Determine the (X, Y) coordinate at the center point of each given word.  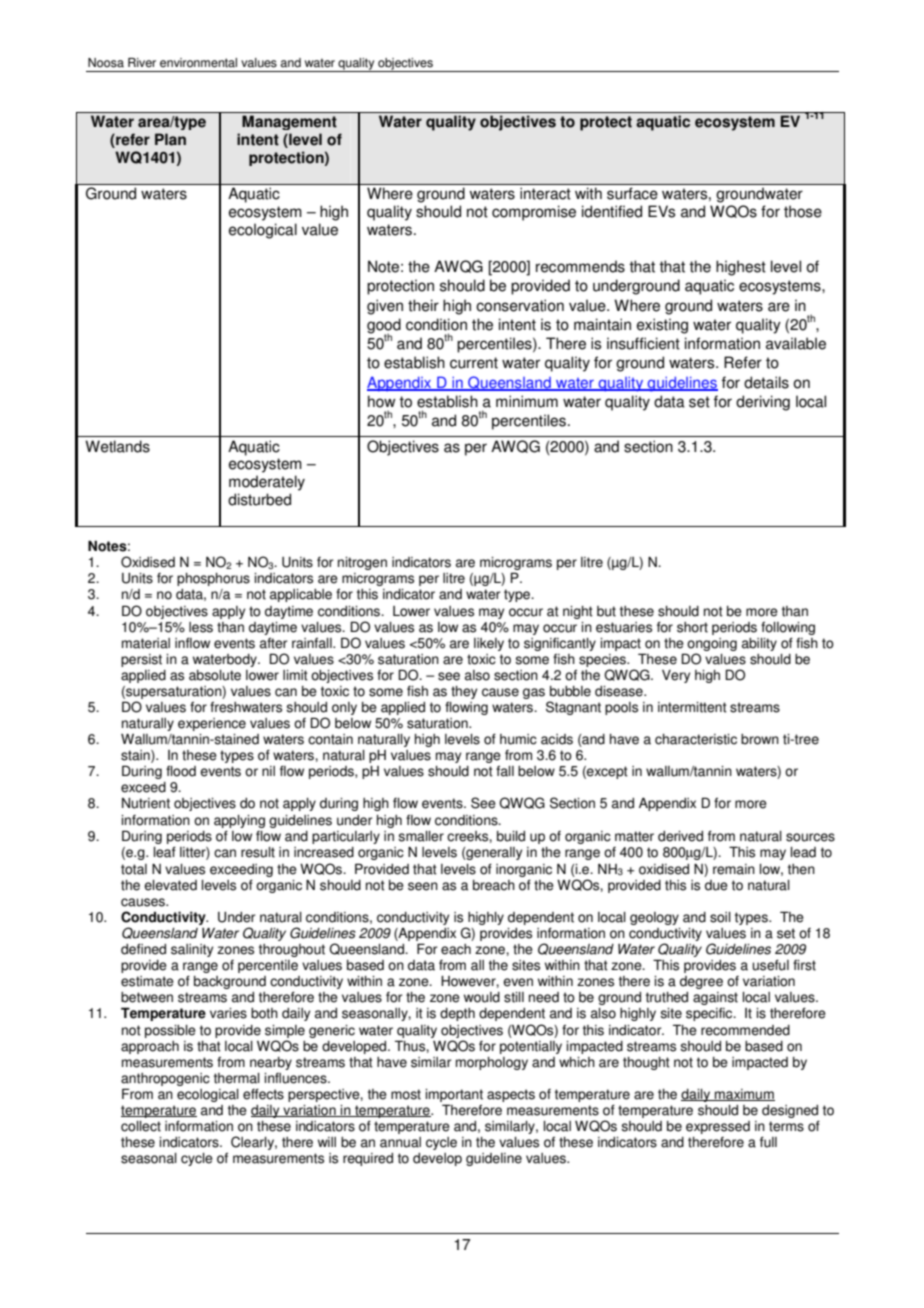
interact (545, 193)
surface (632, 193)
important (454, 1095)
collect (141, 1126)
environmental (198, 63)
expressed (718, 1127)
